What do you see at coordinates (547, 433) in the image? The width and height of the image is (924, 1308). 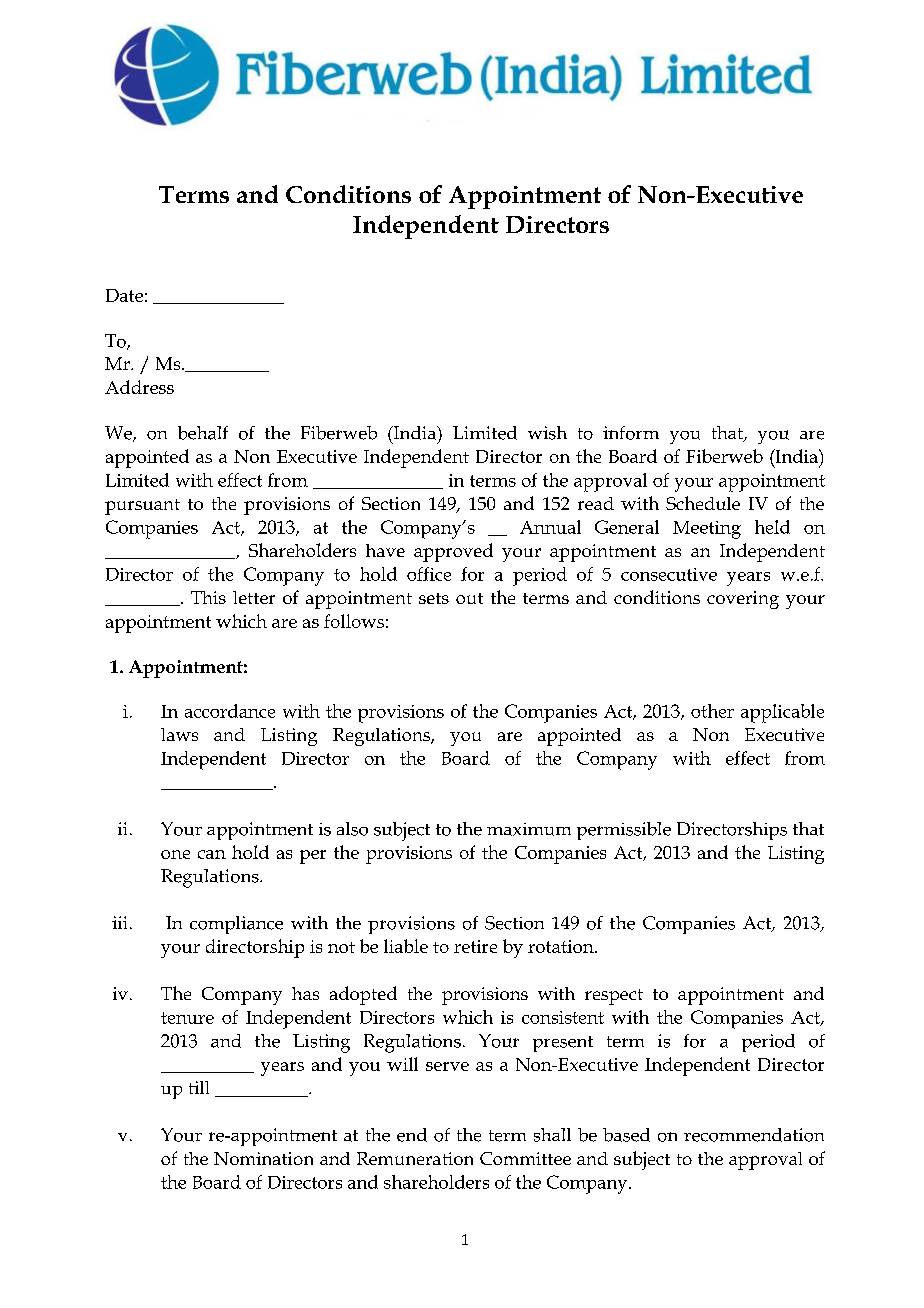 I see `wish` at bounding box center [547, 433].
